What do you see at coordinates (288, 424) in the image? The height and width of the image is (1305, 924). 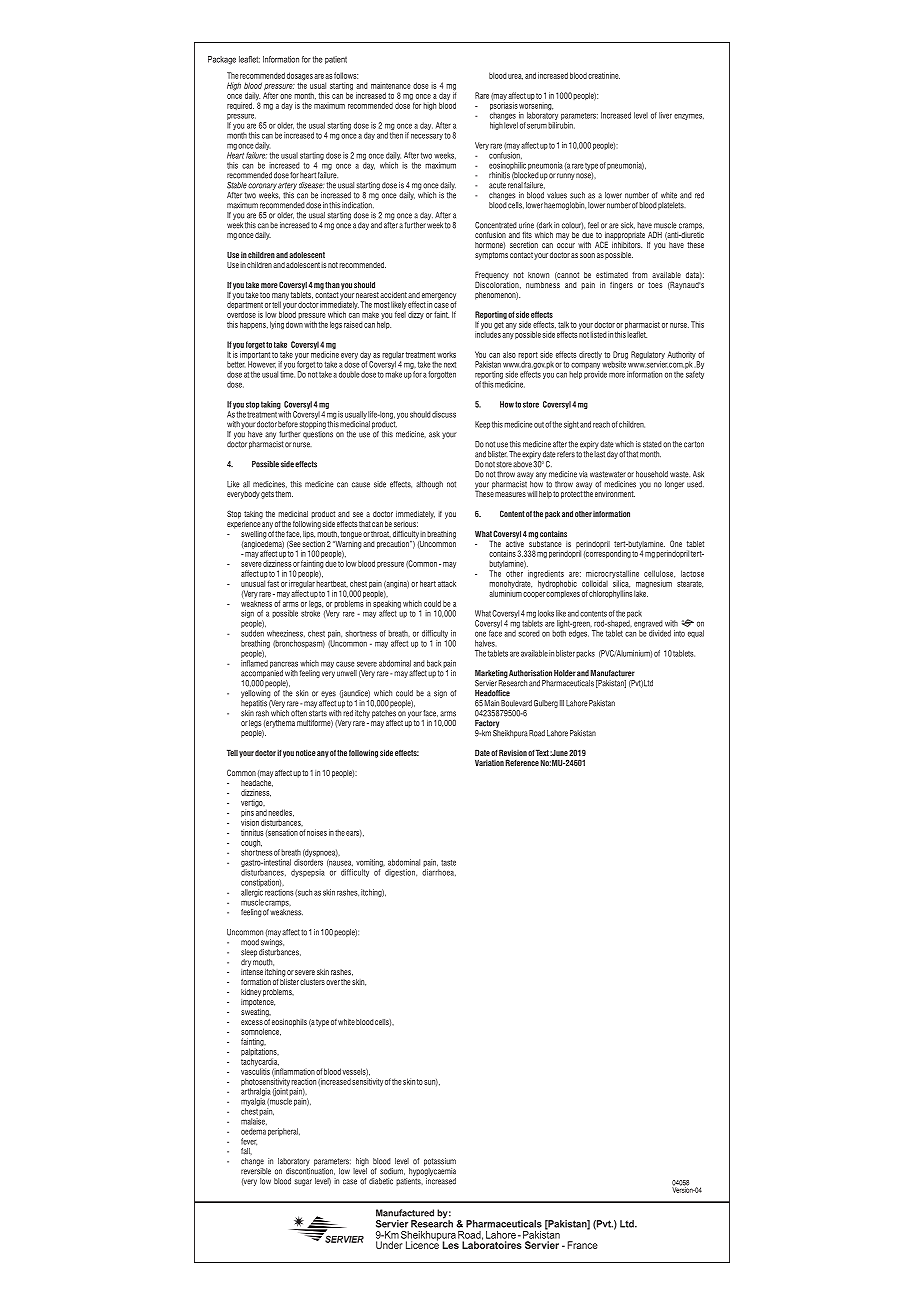 I see `before` at bounding box center [288, 424].
